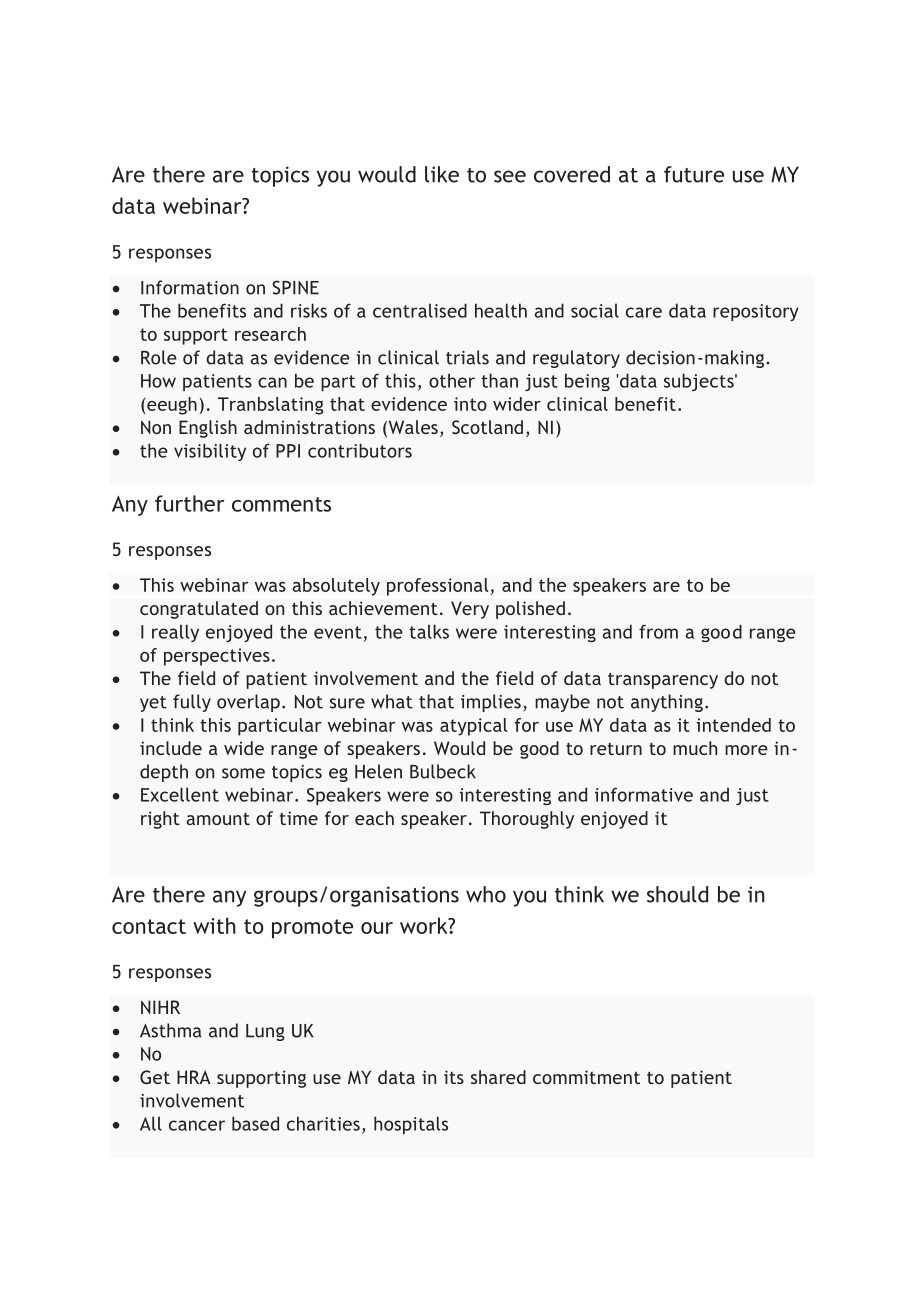 This page has height=1308, width=924. What do you see at coordinates (217, 657) in the page?
I see `perspectives` at bounding box center [217, 657].
